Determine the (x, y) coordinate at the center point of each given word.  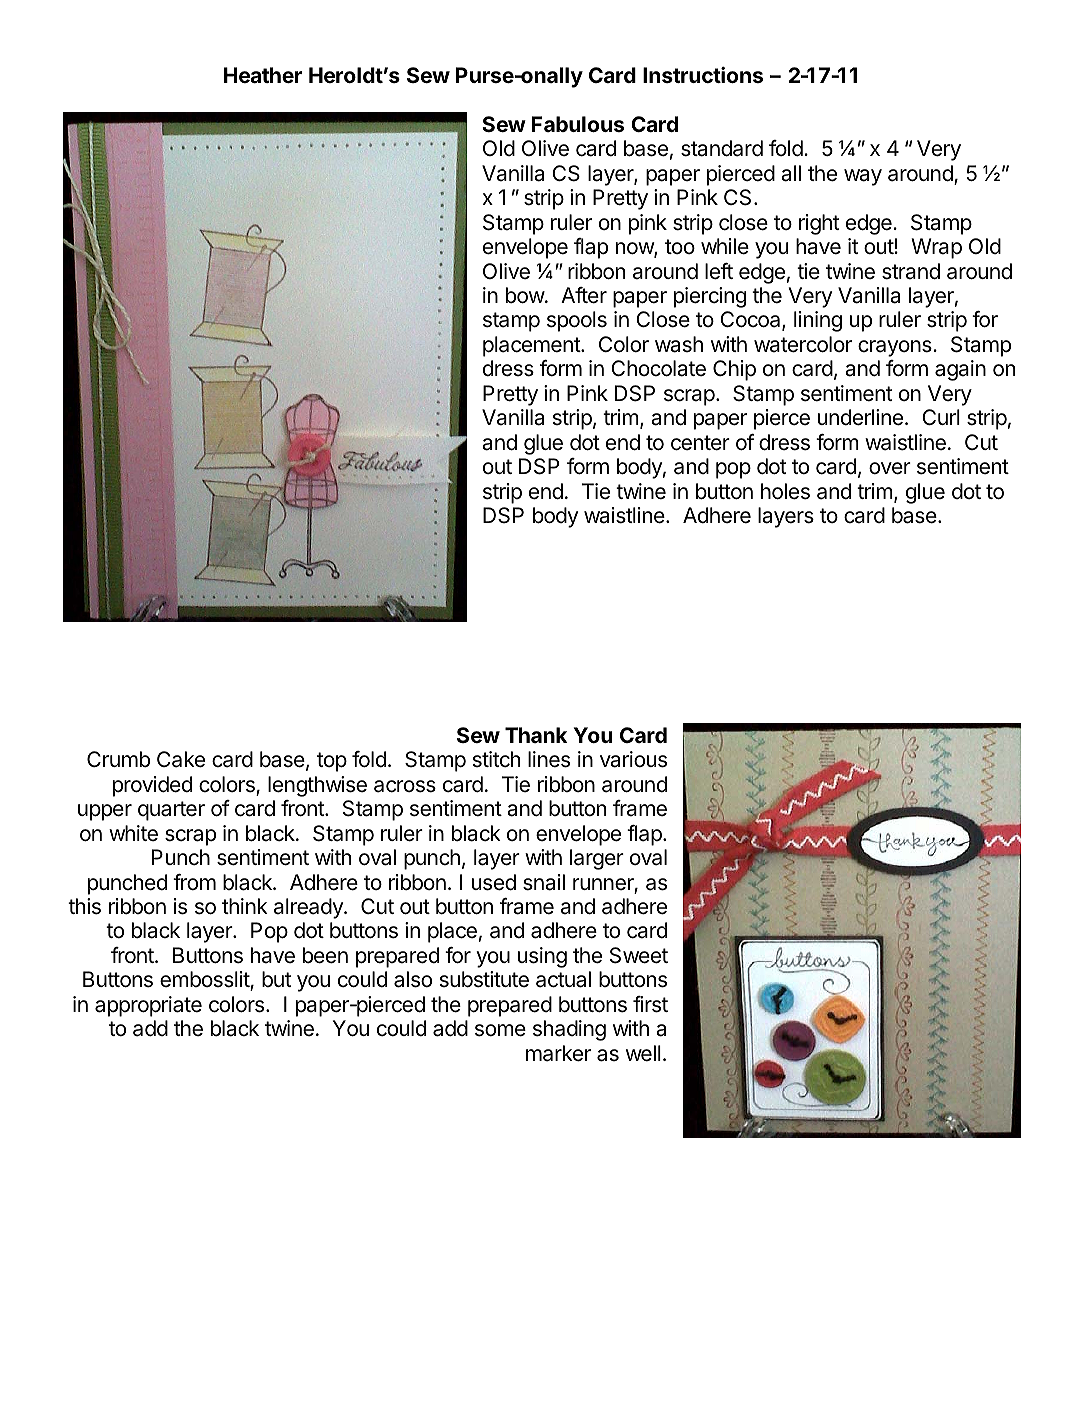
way (863, 177)
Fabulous (578, 124)
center (700, 443)
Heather (263, 75)
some (500, 1030)
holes (785, 491)
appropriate (148, 1006)
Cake (181, 759)
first (650, 1004)
